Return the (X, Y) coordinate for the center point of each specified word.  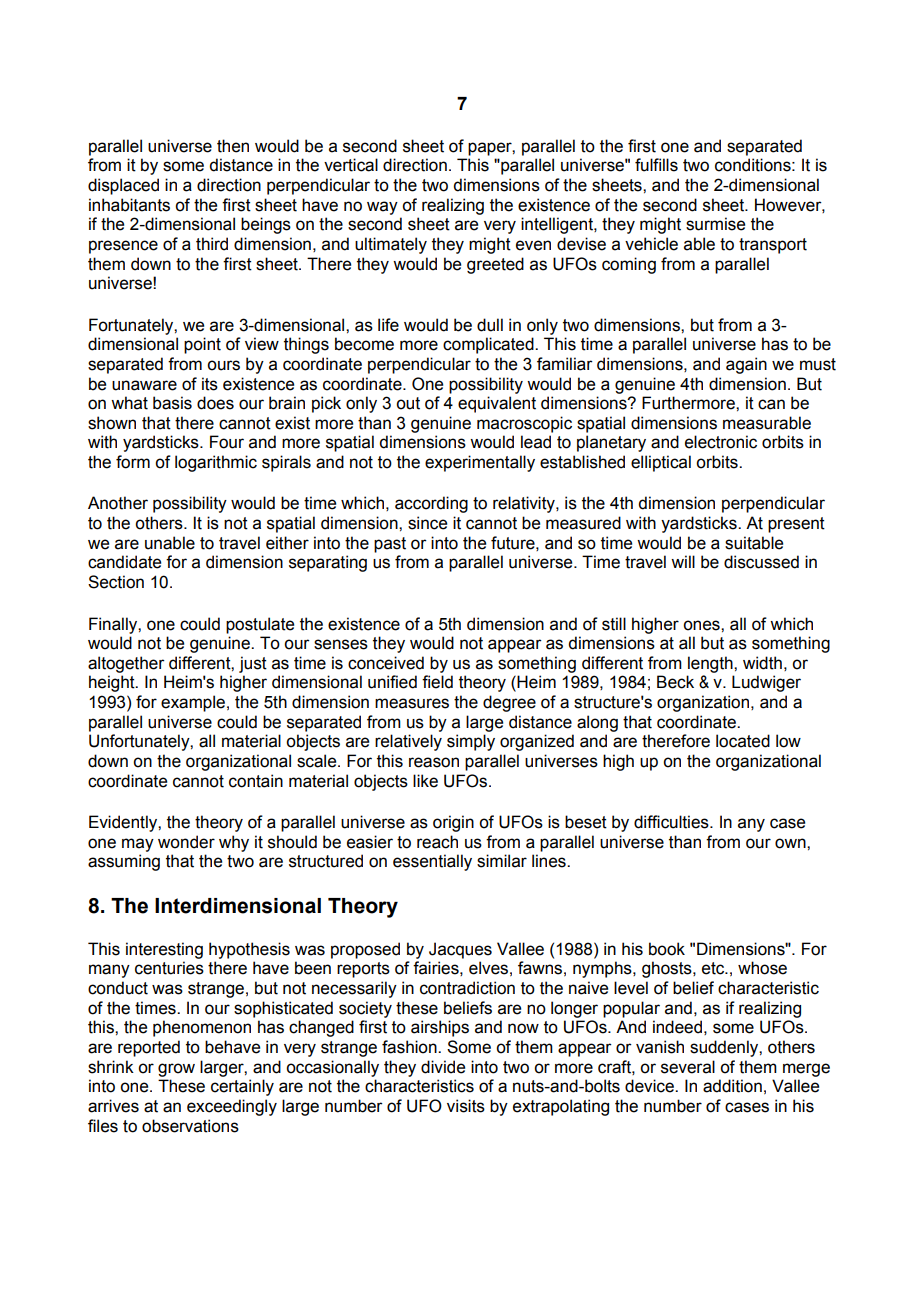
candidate (124, 562)
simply (471, 742)
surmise (715, 224)
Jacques (460, 950)
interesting (164, 950)
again (746, 365)
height (113, 683)
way (382, 208)
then (233, 146)
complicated (489, 345)
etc (714, 968)
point (202, 345)
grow (176, 1070)
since (427, 523)
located (743, 741)
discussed (761, 562)
